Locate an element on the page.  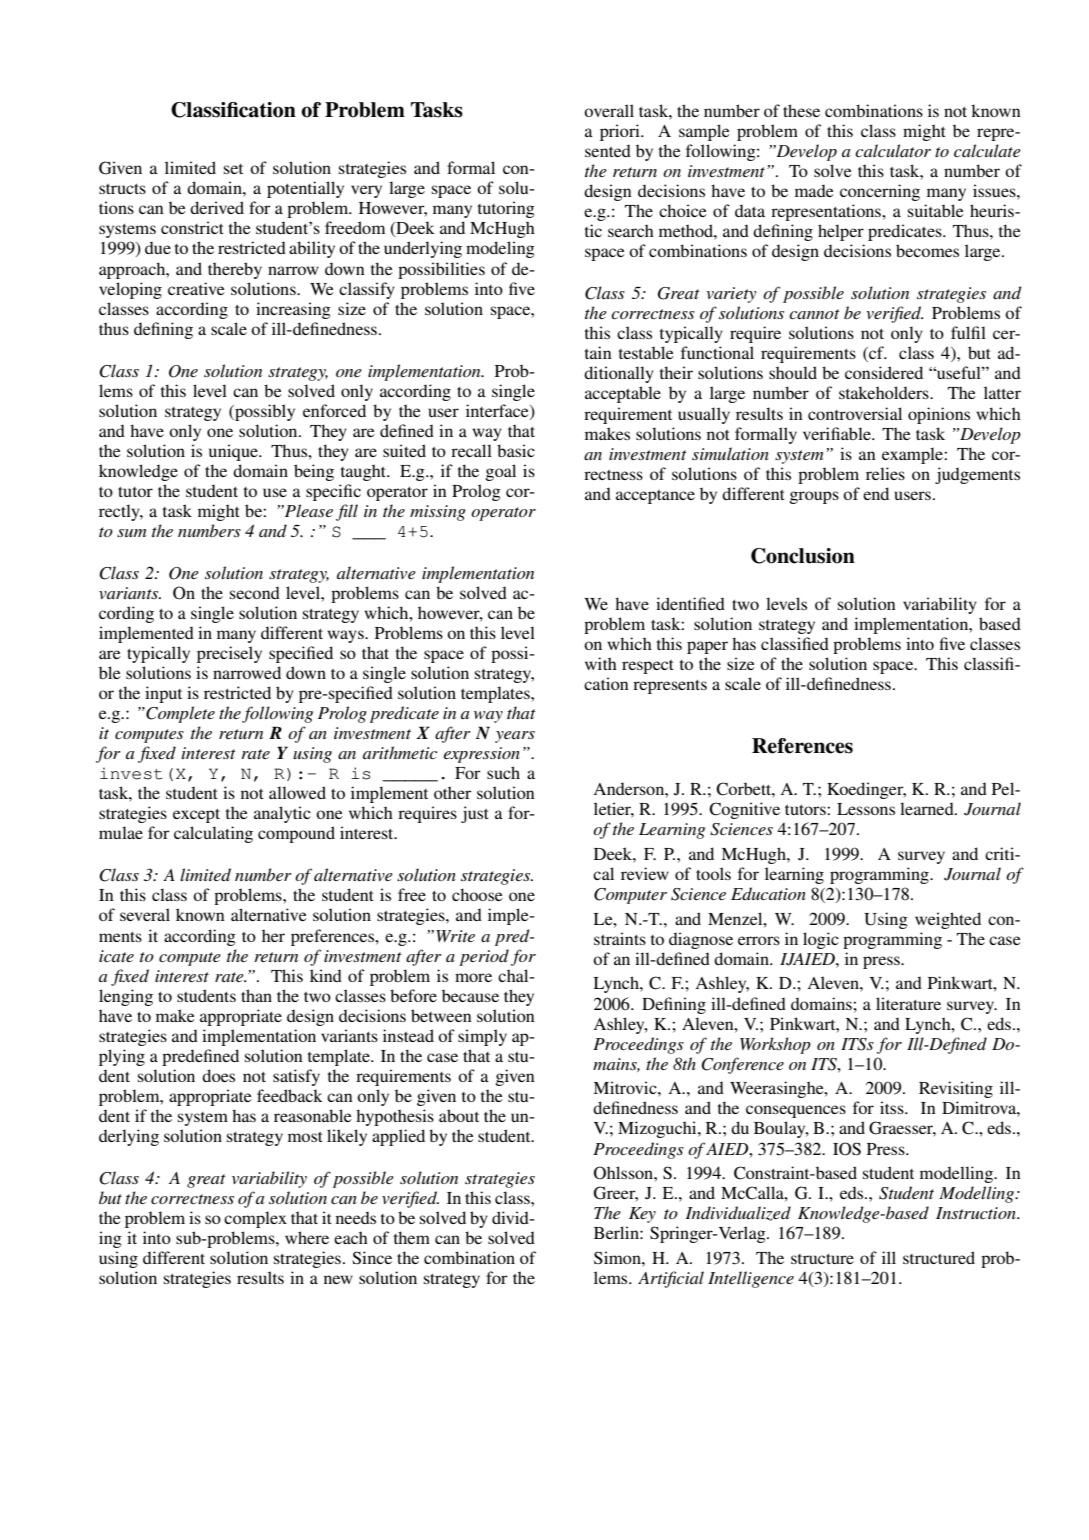
period is located at coordinates (484, 957).
